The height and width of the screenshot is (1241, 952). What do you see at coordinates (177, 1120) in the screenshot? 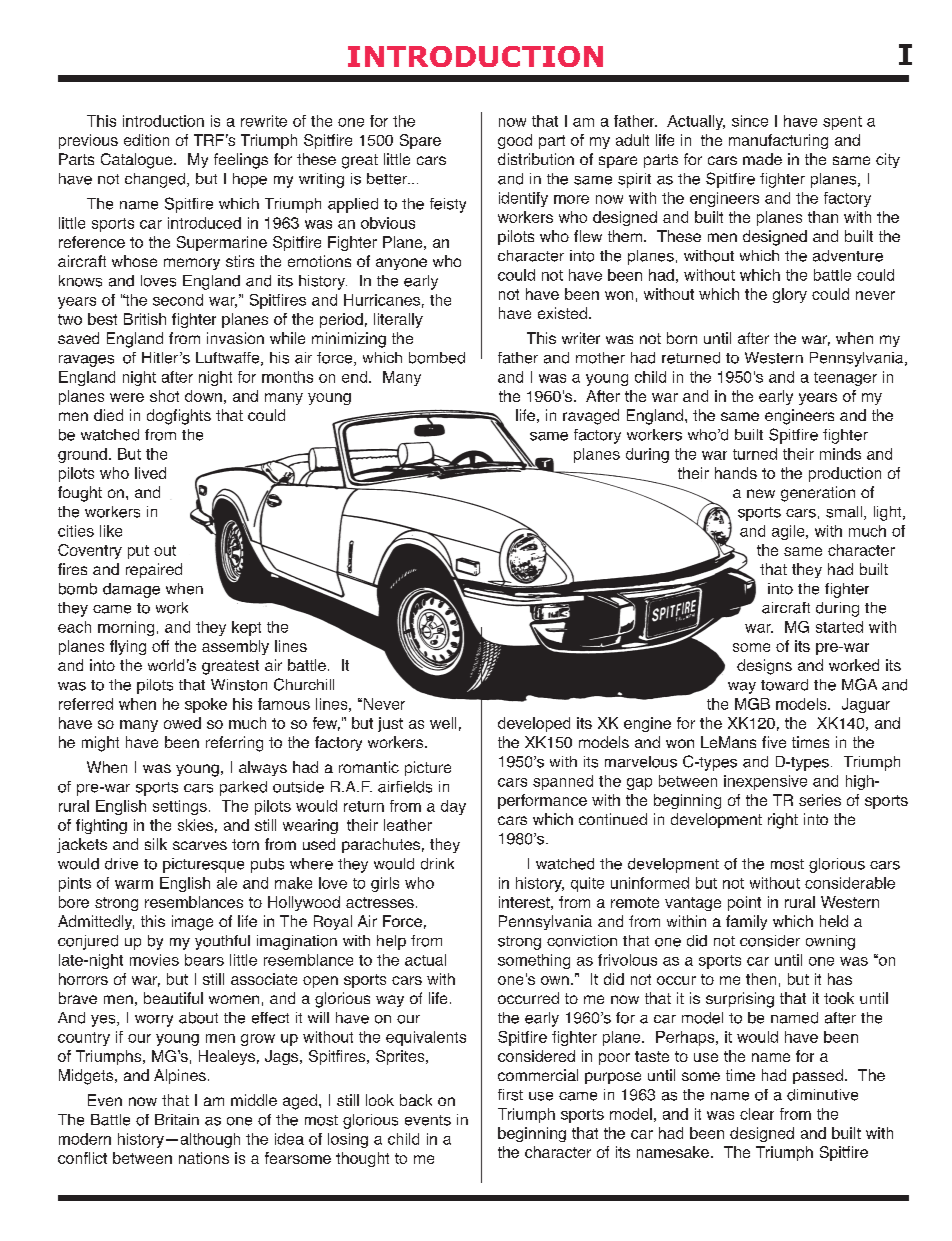
I see `Britain` at bounding box center [177, 1120].
